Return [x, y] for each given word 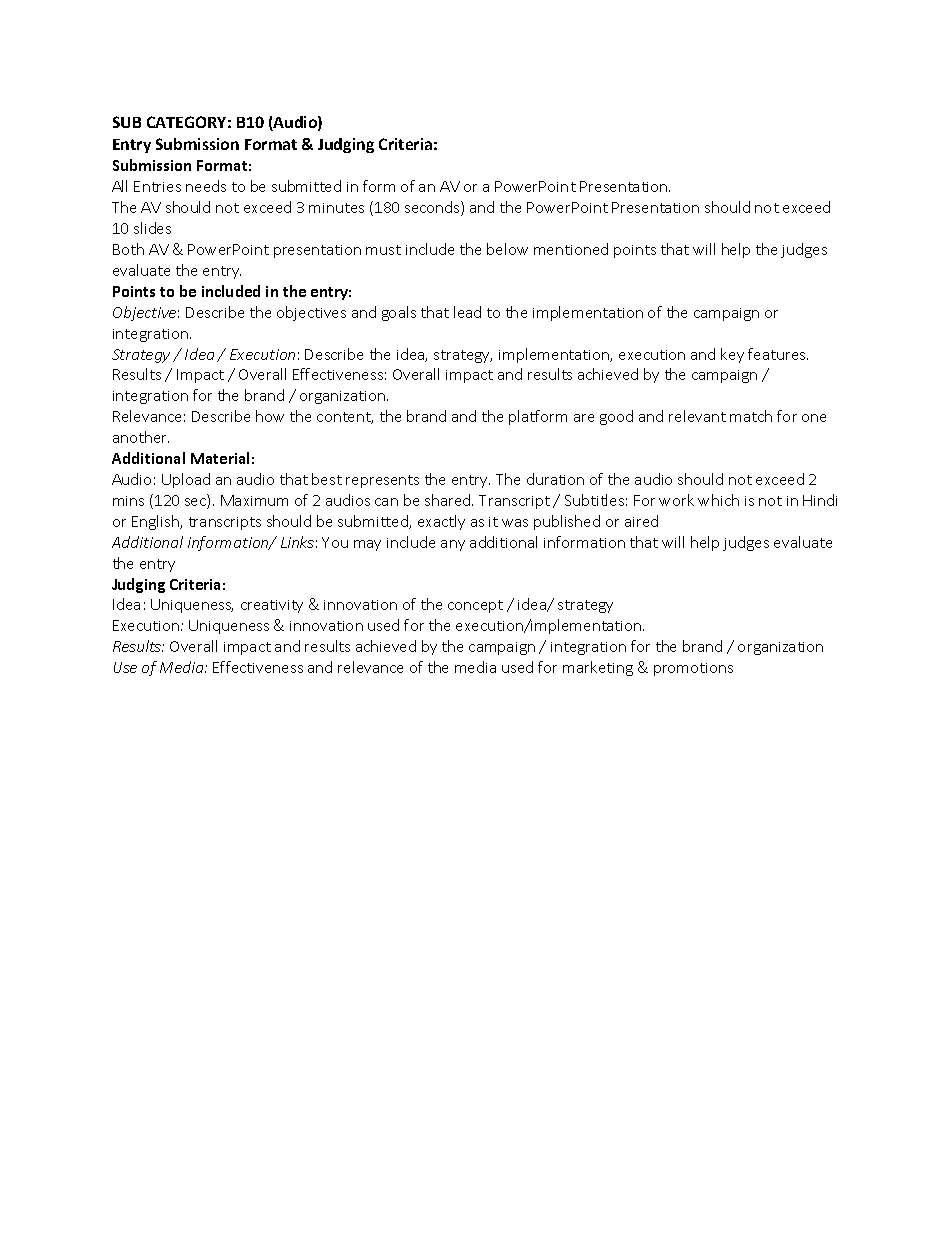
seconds [433, 208]
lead [467, 312]
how [270, 416]
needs [206, 186]
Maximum [254, 500]
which [718, 500]
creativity [272, 606]
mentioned [571, 249]
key [732, 355]
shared [449, 500]
